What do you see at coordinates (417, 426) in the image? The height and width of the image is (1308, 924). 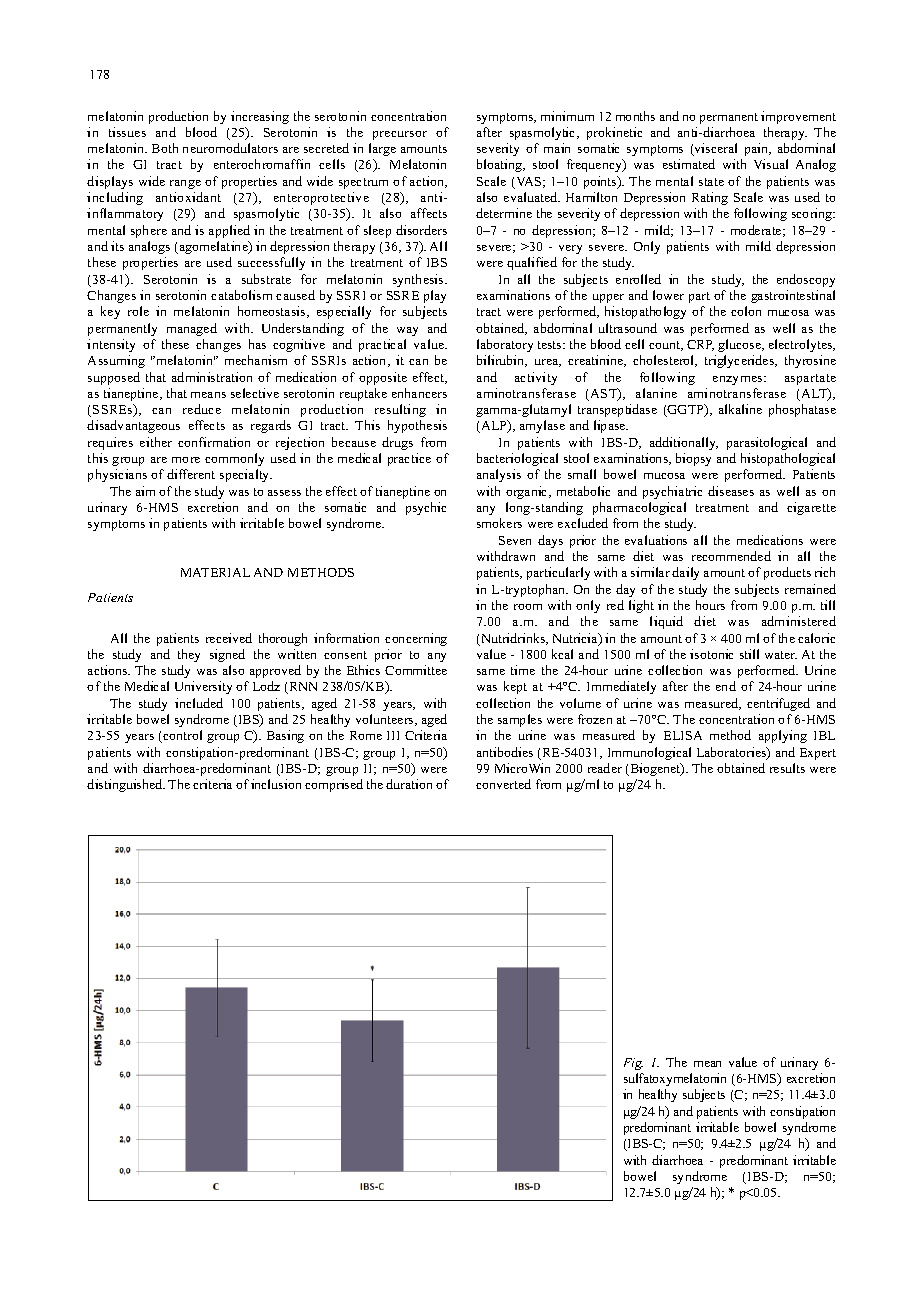 I see `hypothesis` at bounding box center [417, 426].
